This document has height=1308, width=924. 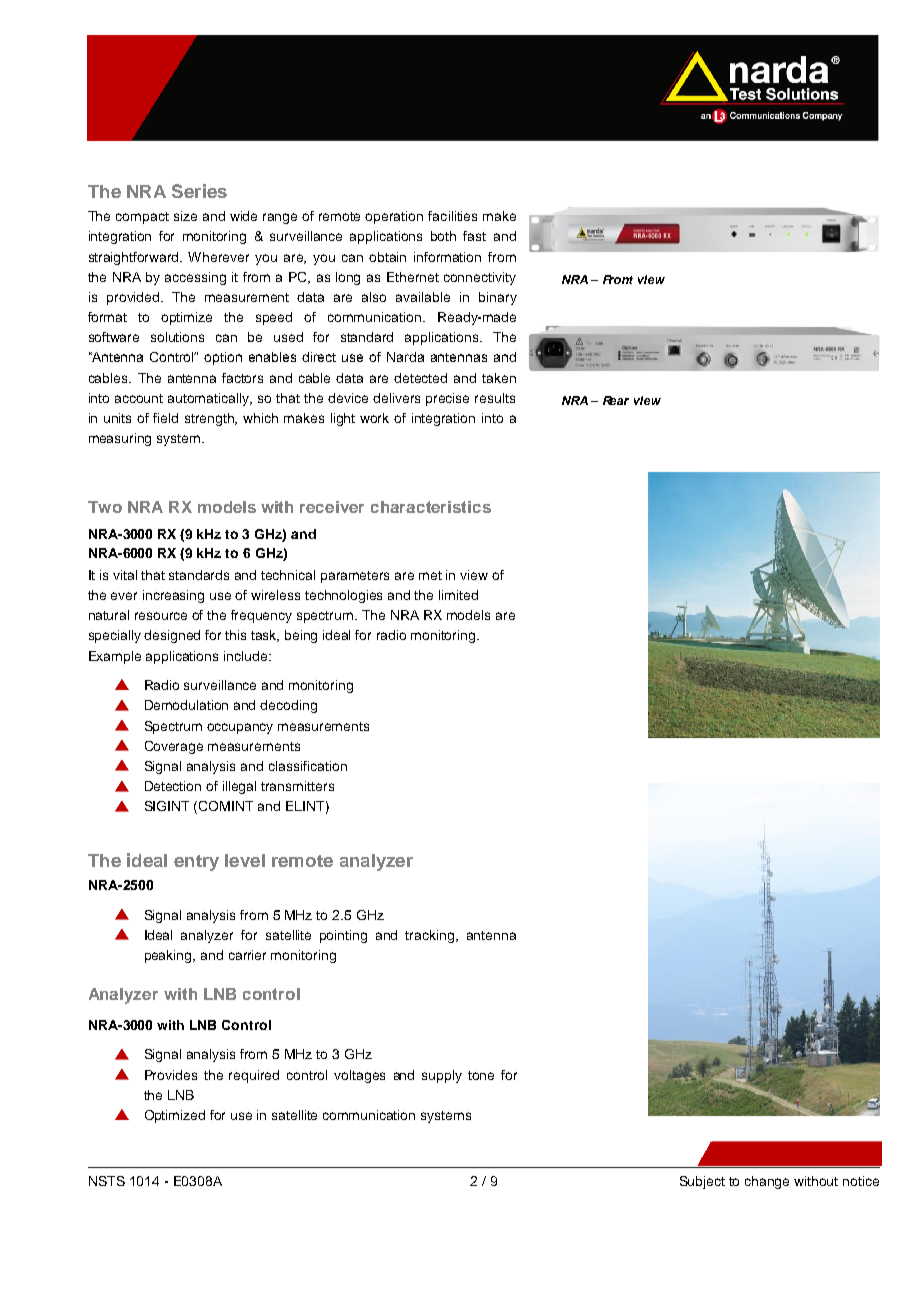 I want to click on fast, so click(x=474, y=236).
